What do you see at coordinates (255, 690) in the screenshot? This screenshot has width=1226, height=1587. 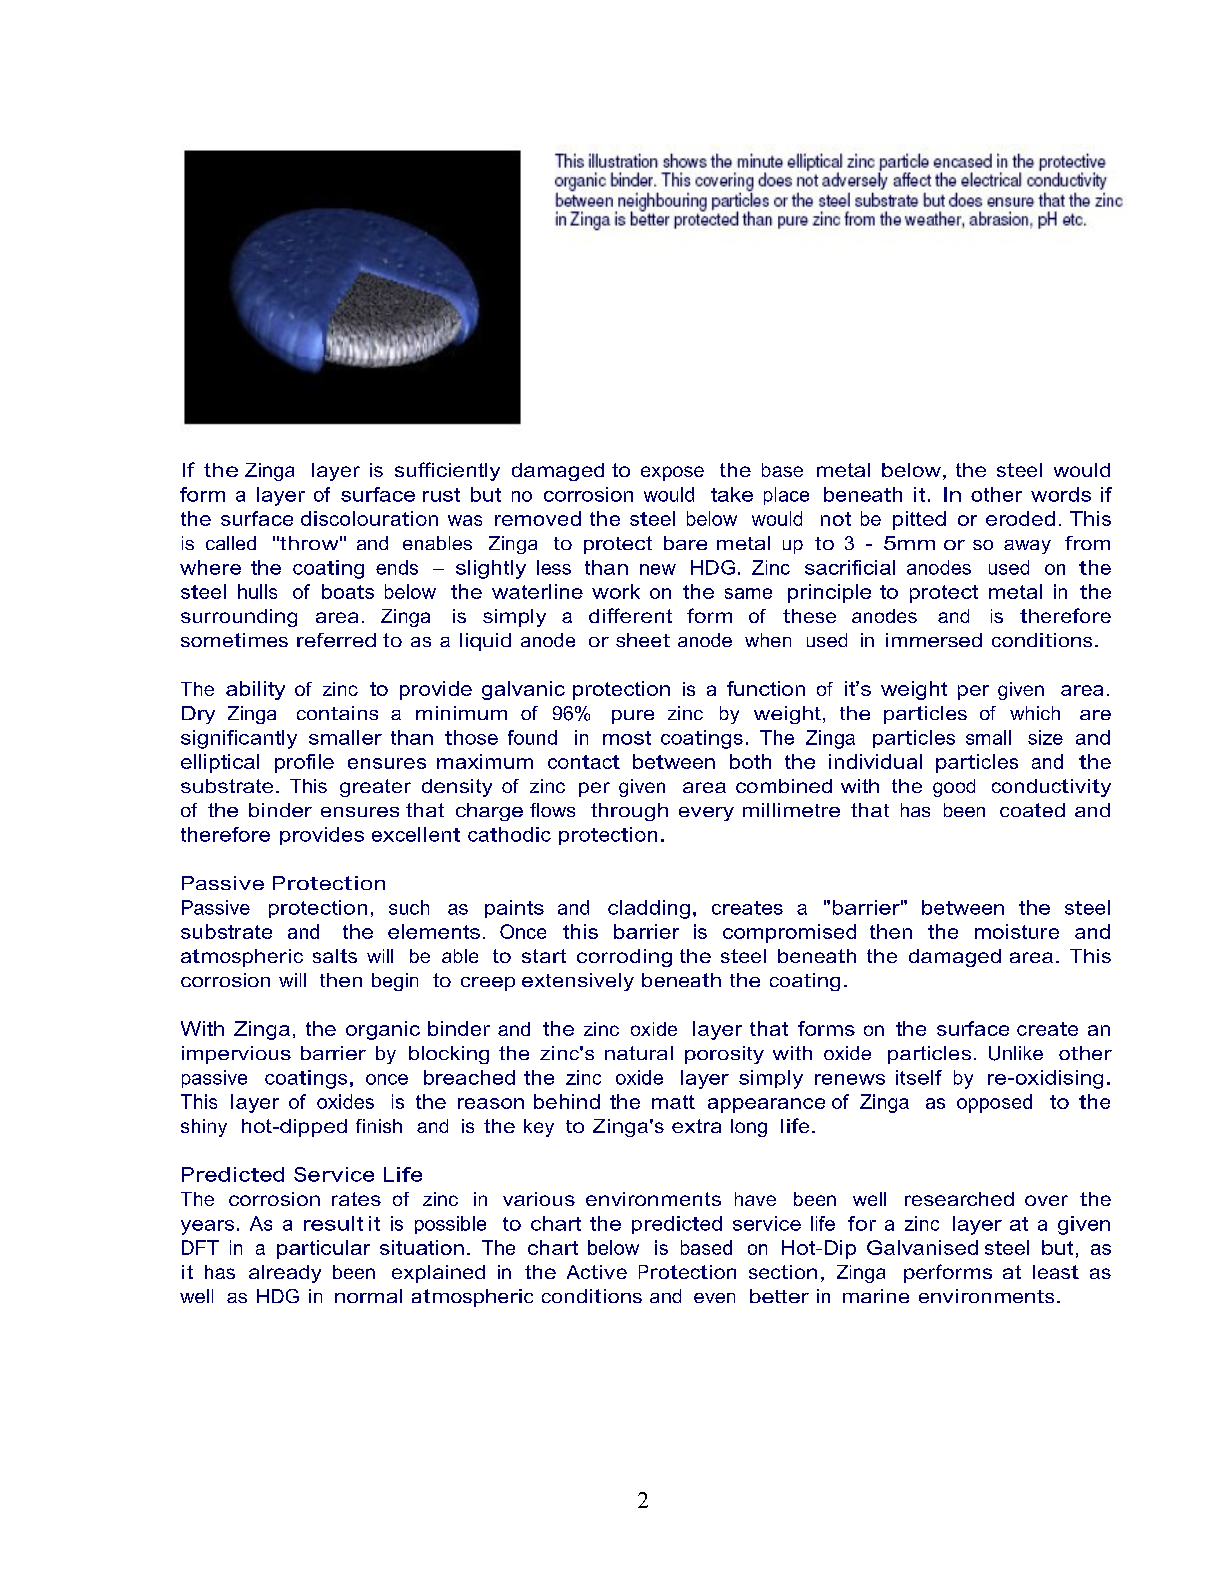 I see `ability` at bounding box center [255, 690].
